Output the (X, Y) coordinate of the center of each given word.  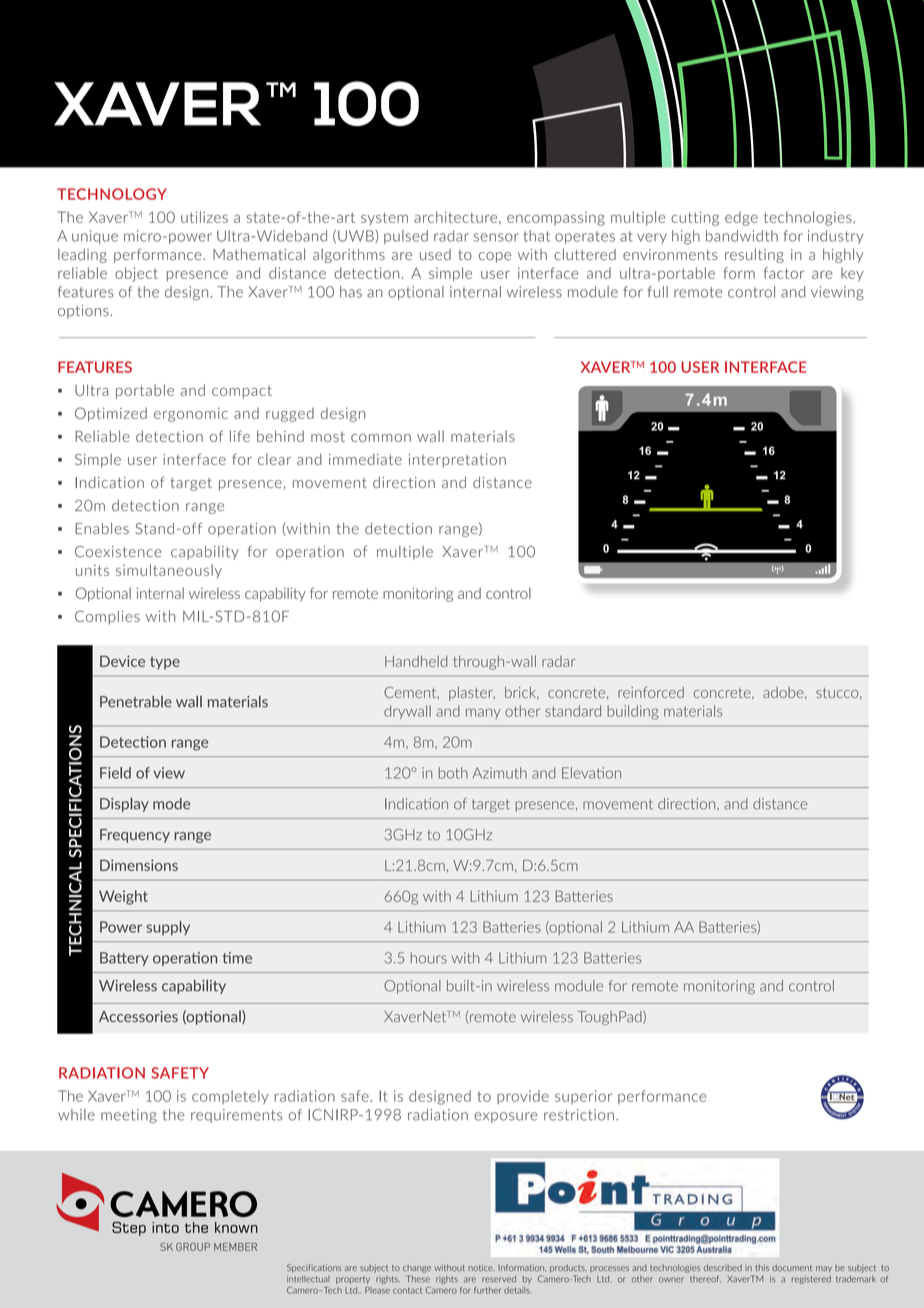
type (165, 663)
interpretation (457, 461)
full (658, 292)
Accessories (138, 1016)
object (136, 274)
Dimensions (139, 865)
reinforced (651, 692)
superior (583, 1097)
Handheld (416, 661)
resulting (754, 255)
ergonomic (191, 415)
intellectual (308, 1279)
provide (523, 1097)
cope (495, 257)
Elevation (591, 773)
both (453, 773)
